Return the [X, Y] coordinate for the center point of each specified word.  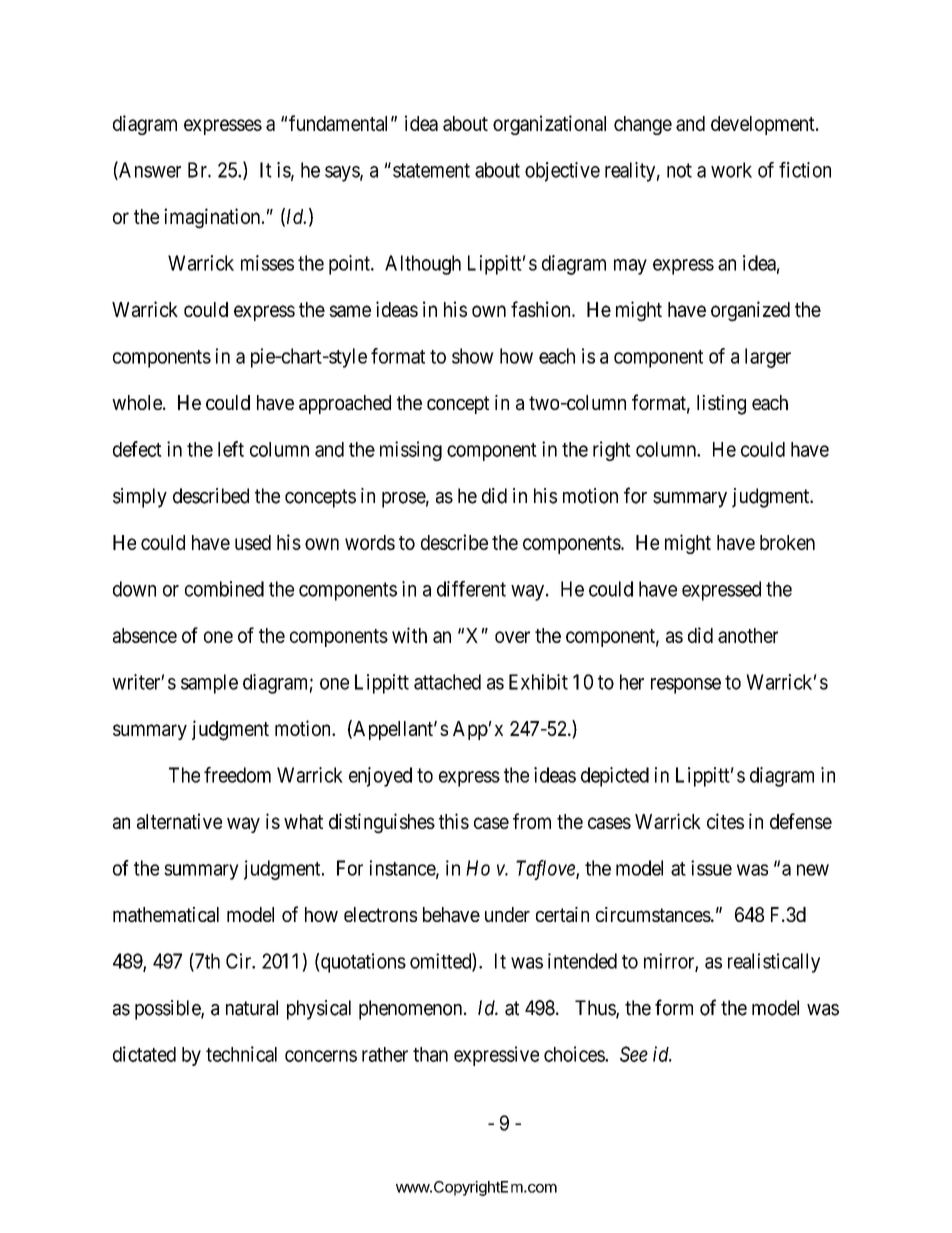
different [471, 589]
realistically [774, 963]
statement [431, 170]
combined [224, 589]
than [430, 1054]
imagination [213, 218]
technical [241, 1054]
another [748, 635]
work [731, 170]
